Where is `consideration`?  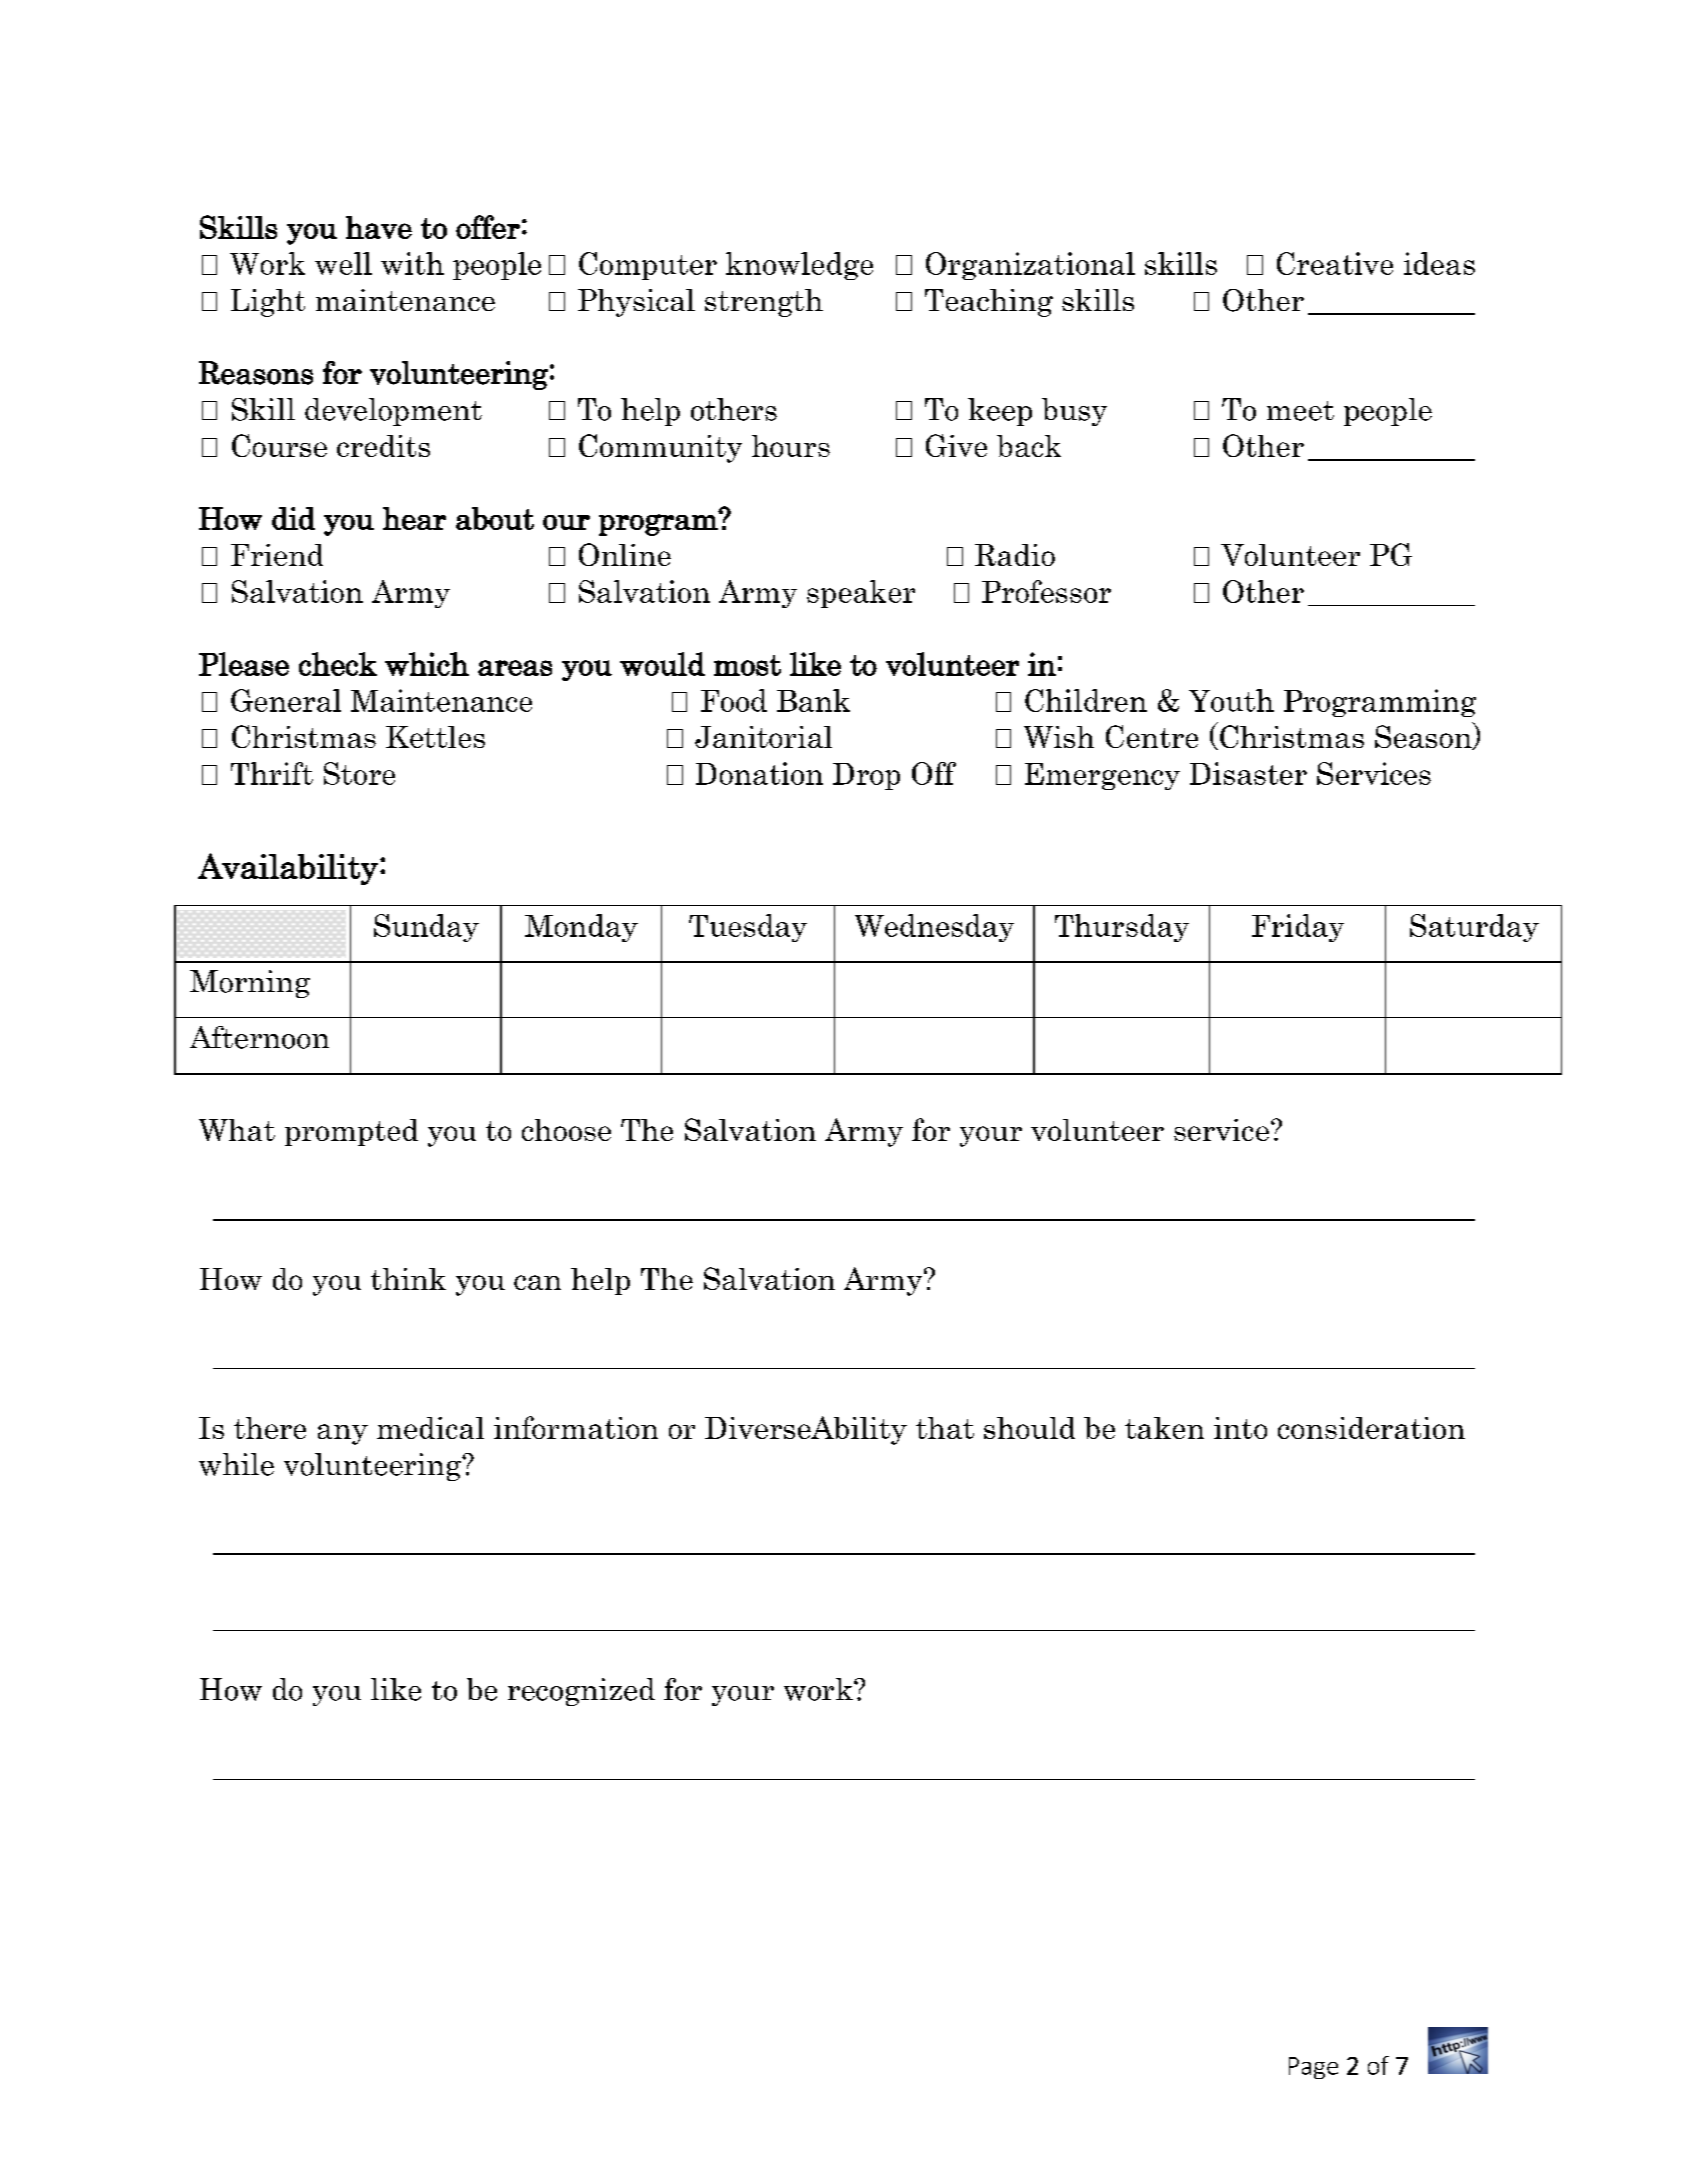
consideration is located at coordinates (1371, 1428).
